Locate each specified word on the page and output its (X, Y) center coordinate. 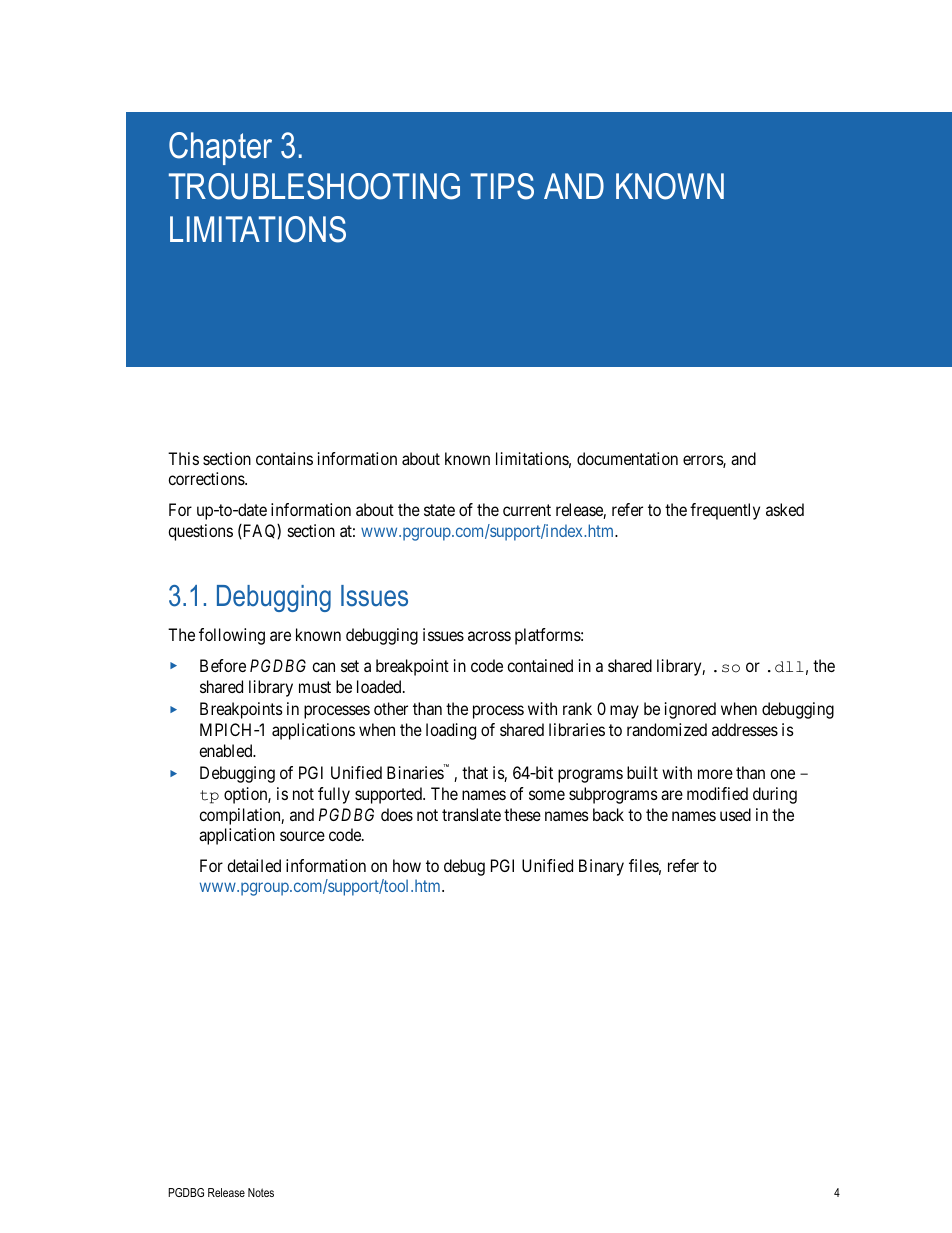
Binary (601, 867)
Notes (261, 1192)
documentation (627, 458)
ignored (690, 710)
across (489, 636)
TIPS (502, 186)
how (407, 865)
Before (223, 665)
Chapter (220, 148)
